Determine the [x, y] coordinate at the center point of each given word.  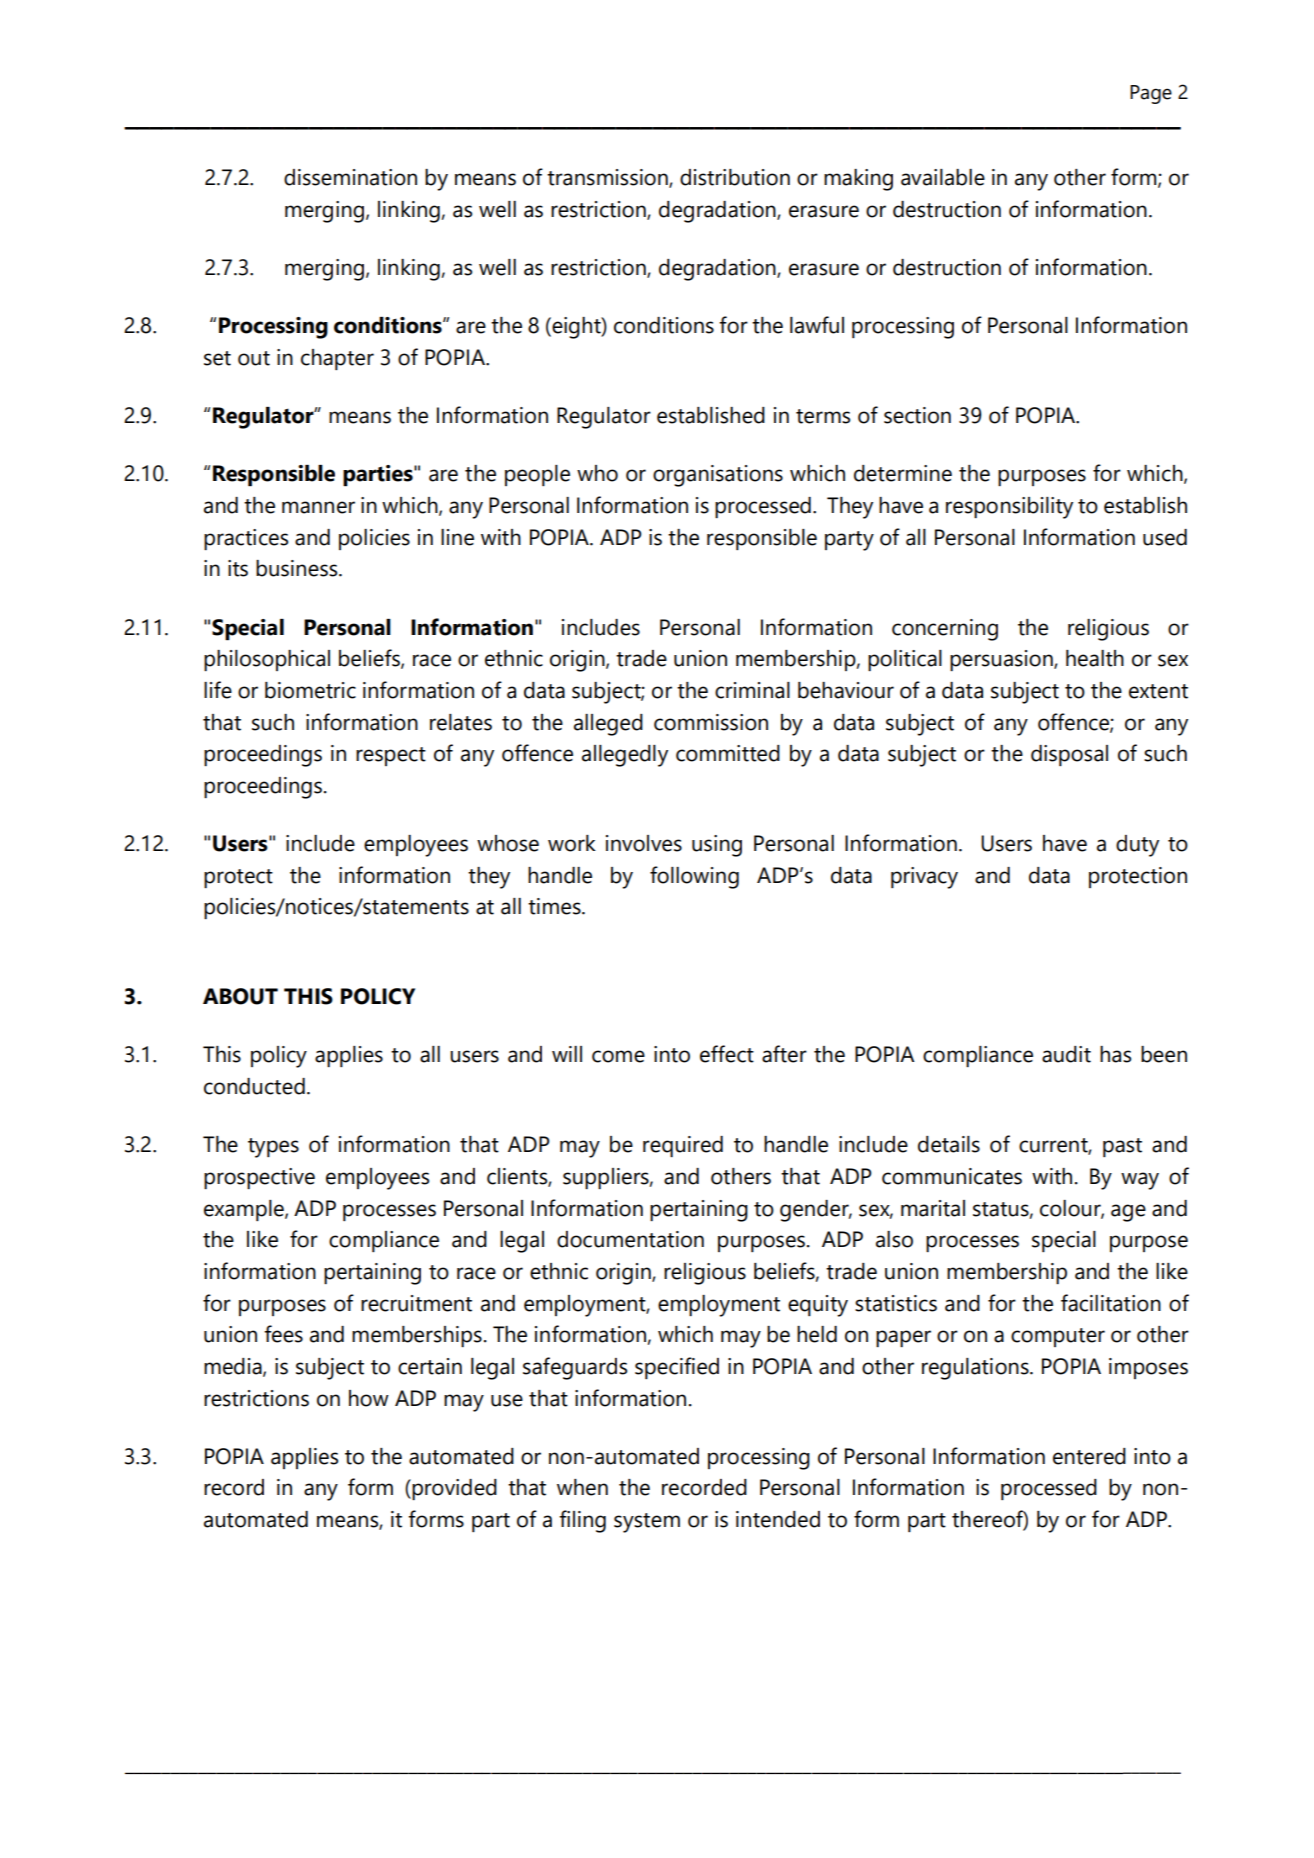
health [1095, 658]
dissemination [350, 177]
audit [1066, 1054]
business [298, 568]
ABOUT [240, 996]
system [647, 1523]
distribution [735, 177]
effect [727, 1054]
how [369, 1398]
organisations [718, 476]
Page [1151, 94]
